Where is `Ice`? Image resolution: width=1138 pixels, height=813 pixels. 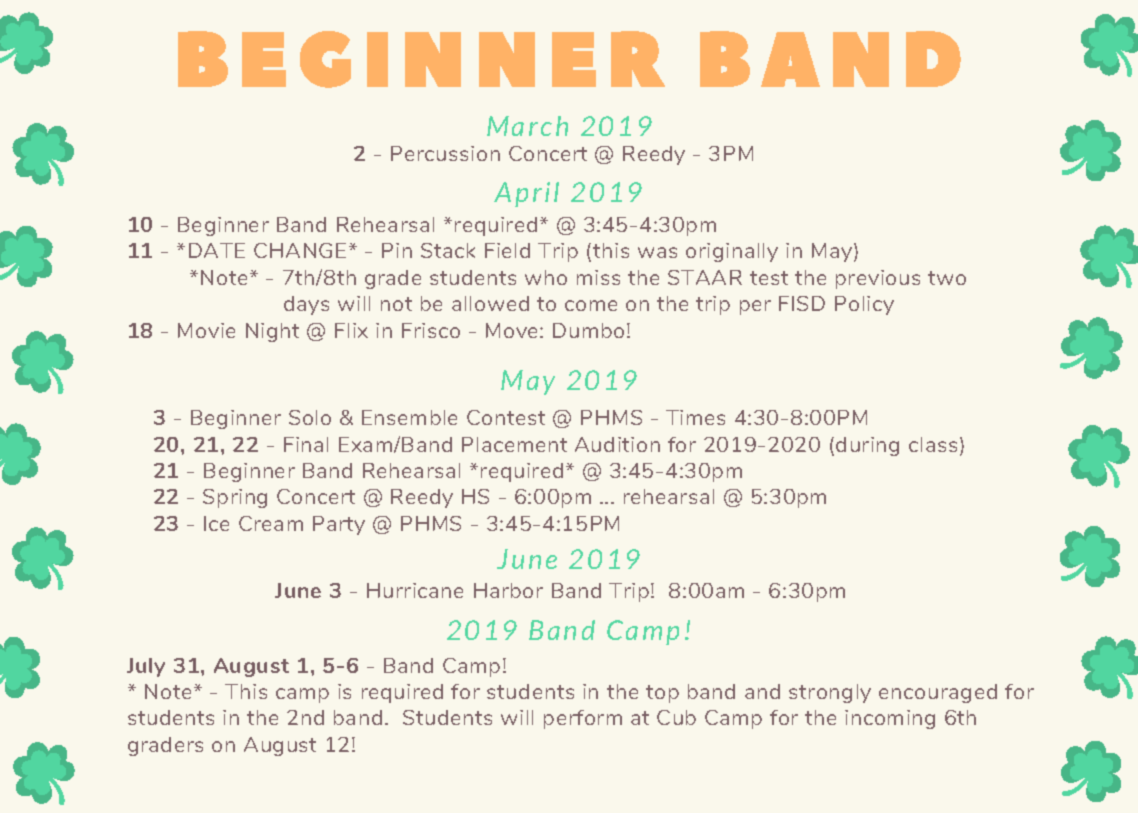 Ice is located at coordinates (216, 523).
